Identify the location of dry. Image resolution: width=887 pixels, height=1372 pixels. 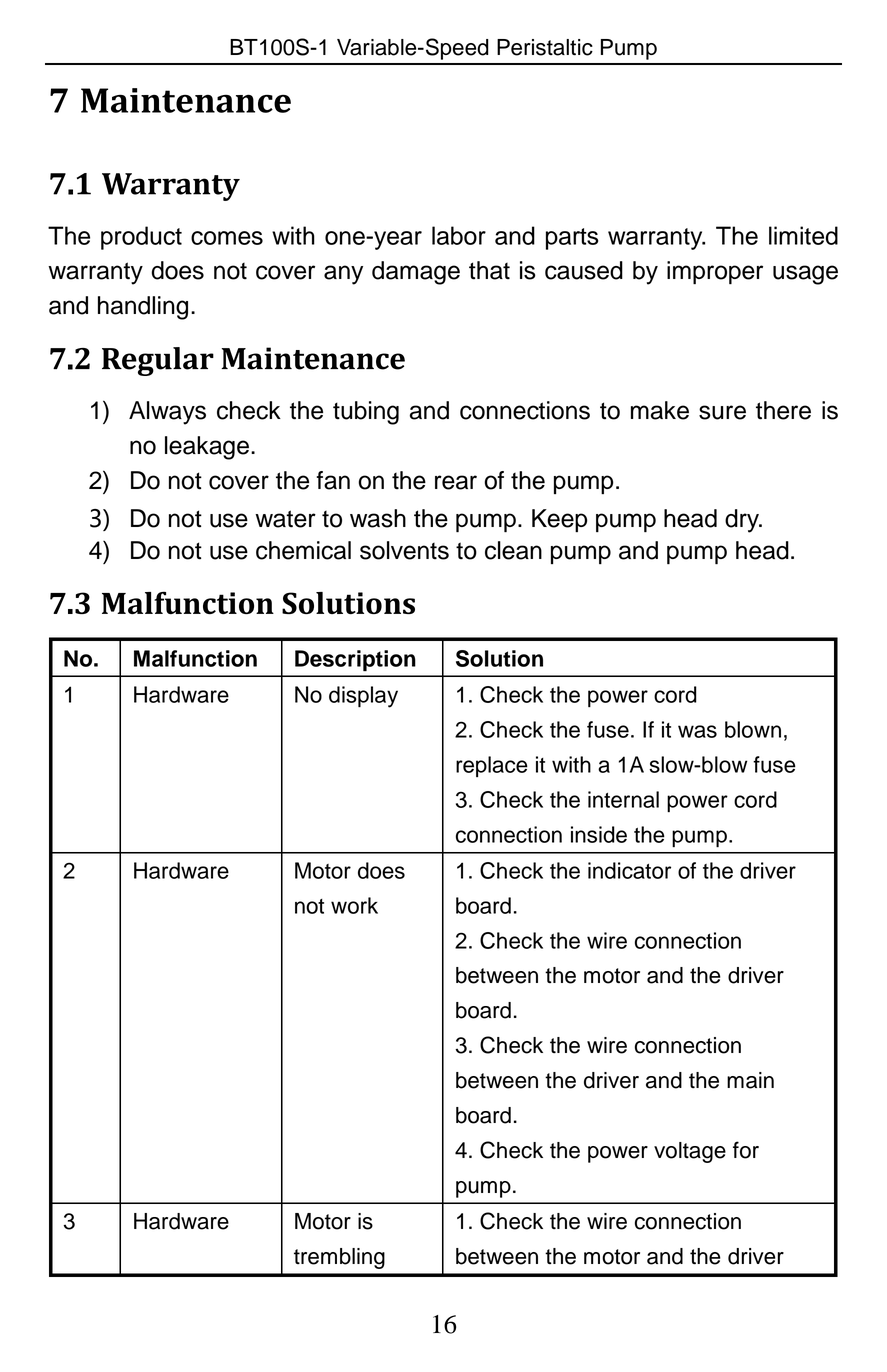
(743, 521).
